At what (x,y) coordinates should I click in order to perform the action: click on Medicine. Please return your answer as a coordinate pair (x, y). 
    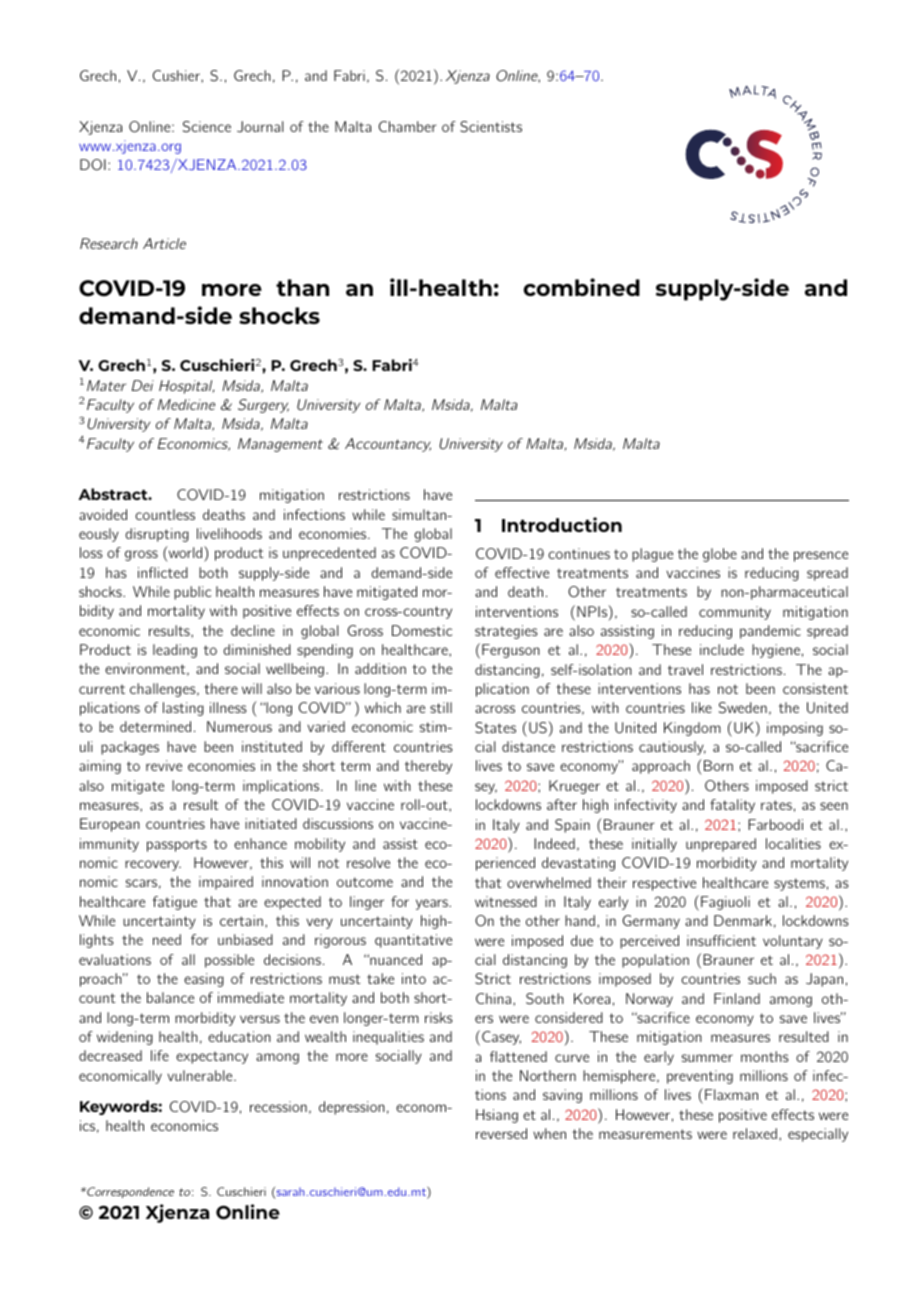
    Looking at the image, I should click on (186, 404).
